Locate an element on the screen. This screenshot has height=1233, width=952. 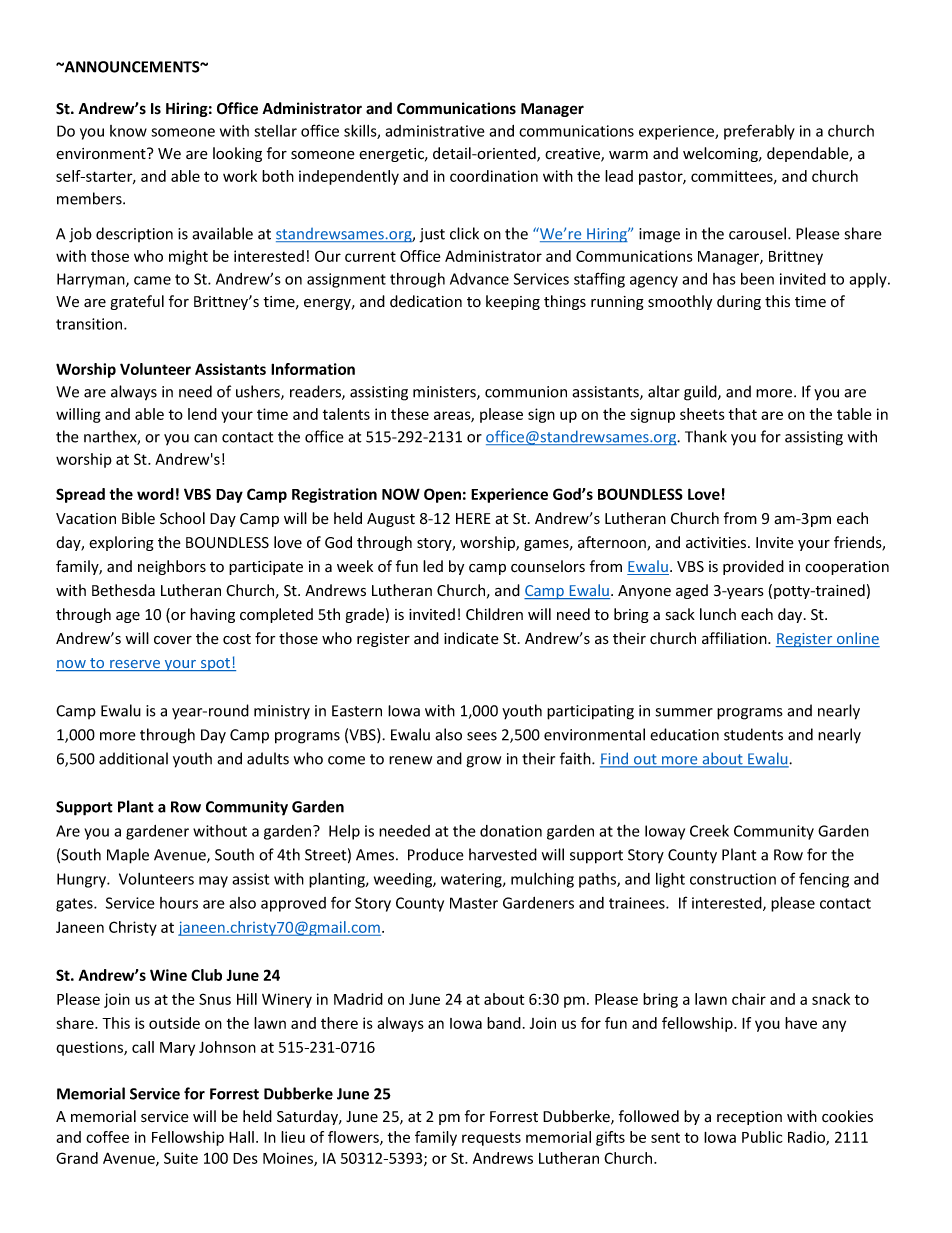
donation is located at coordinates (511, 831).
